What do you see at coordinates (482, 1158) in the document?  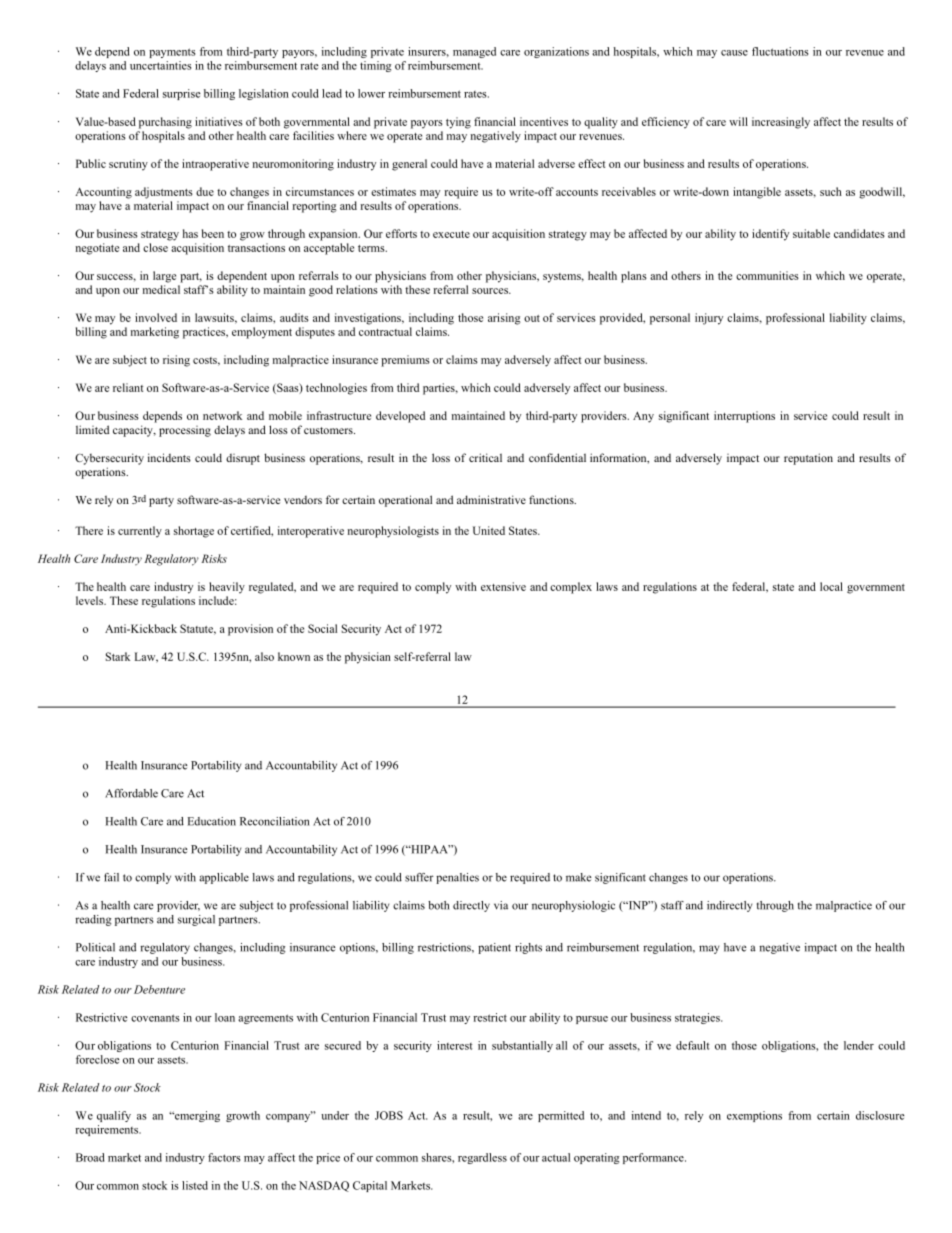 I see `regardless` at bounding box center [482, 1158].
